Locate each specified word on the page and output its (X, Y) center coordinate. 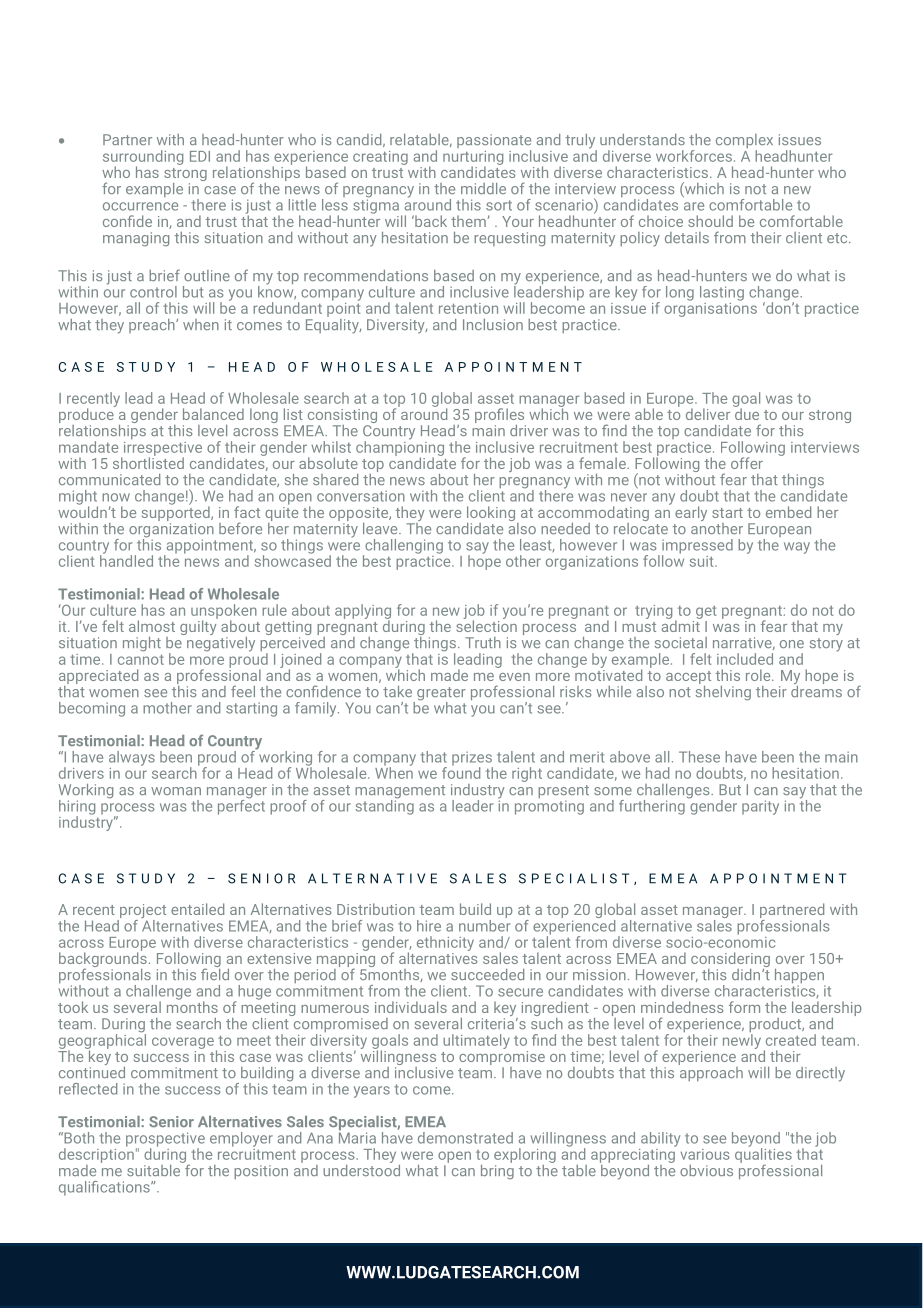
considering (730, 961)
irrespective (161, 450)
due (746, 413)
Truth (483, 642)
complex (744, 142)
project (142, 912)
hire (429, 926)
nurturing (473, 159)
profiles (500, 417)
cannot (141, 659)
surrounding (143, 158)
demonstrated (465, 1138)
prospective (165, 1140)
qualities (763, 1155)
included (745, 659)
